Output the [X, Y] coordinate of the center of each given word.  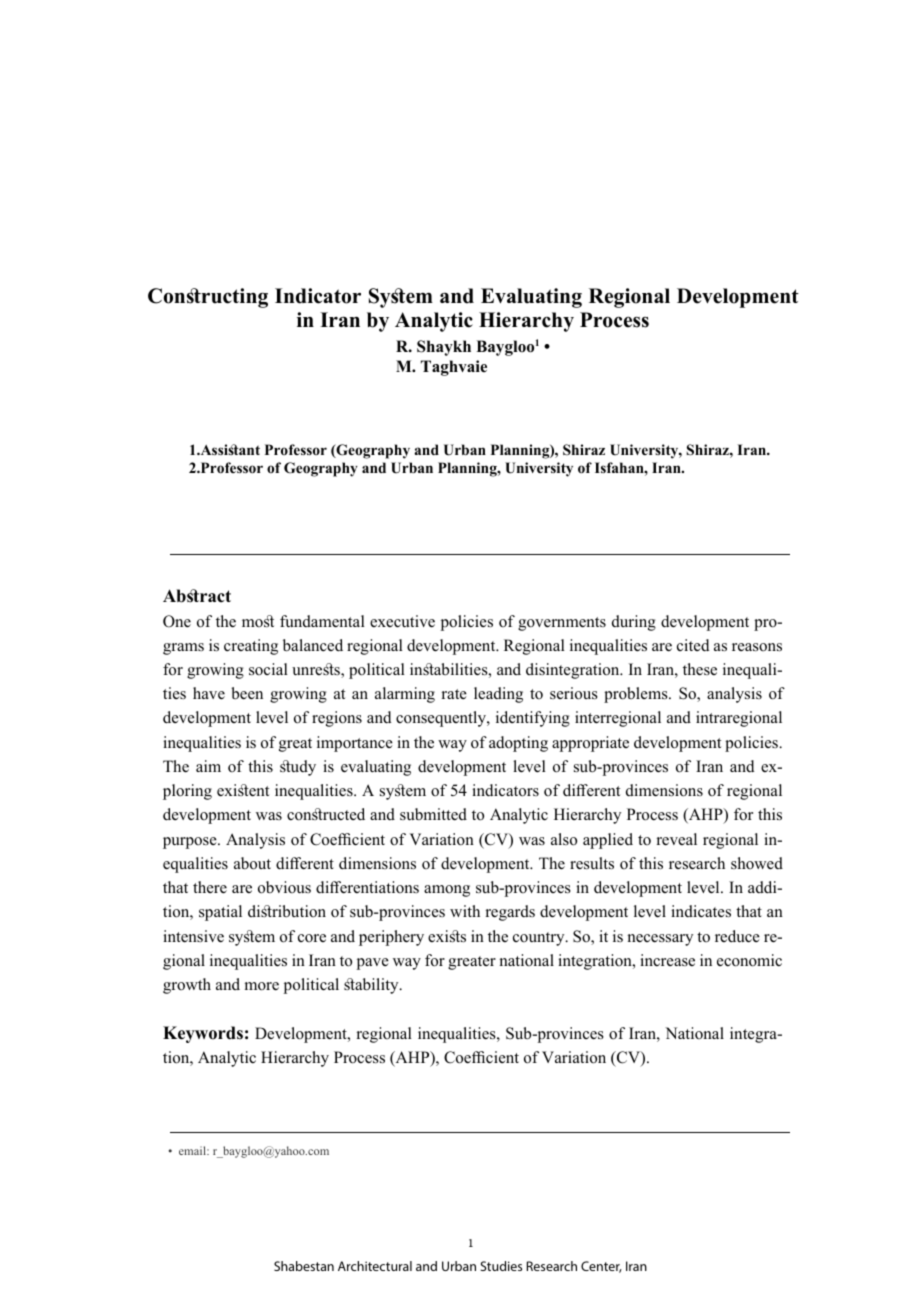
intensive [193, 936]
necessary [660, 940]
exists [447, 936]
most [258, 621]
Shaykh [444, 348]
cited [693, 645]
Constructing [208, 298]
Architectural [375, 1266]
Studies [501, 1266]
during [634, 623]
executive [402, 621]
